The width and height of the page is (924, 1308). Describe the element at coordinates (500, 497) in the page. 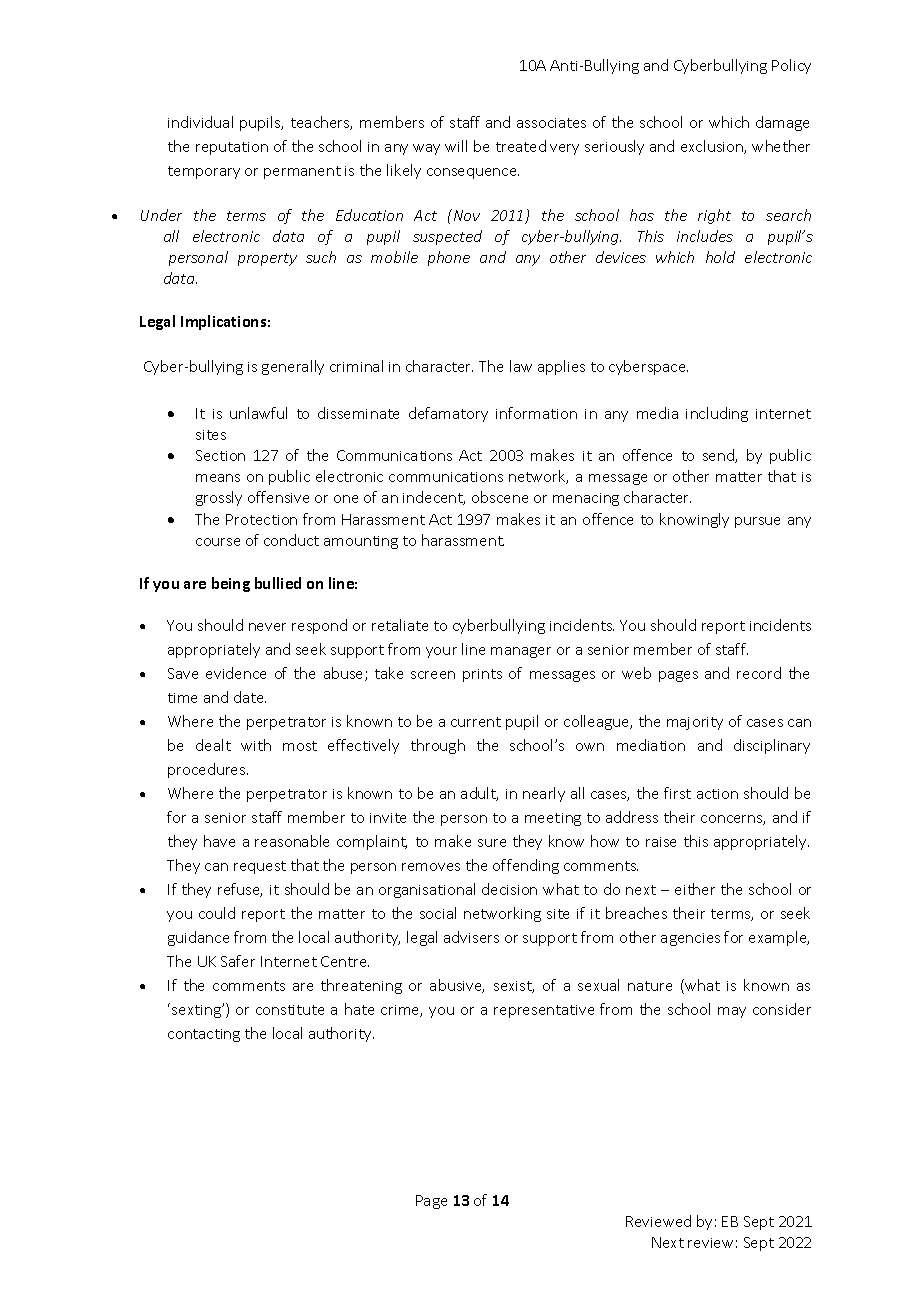

I see `obscene` at that location.
